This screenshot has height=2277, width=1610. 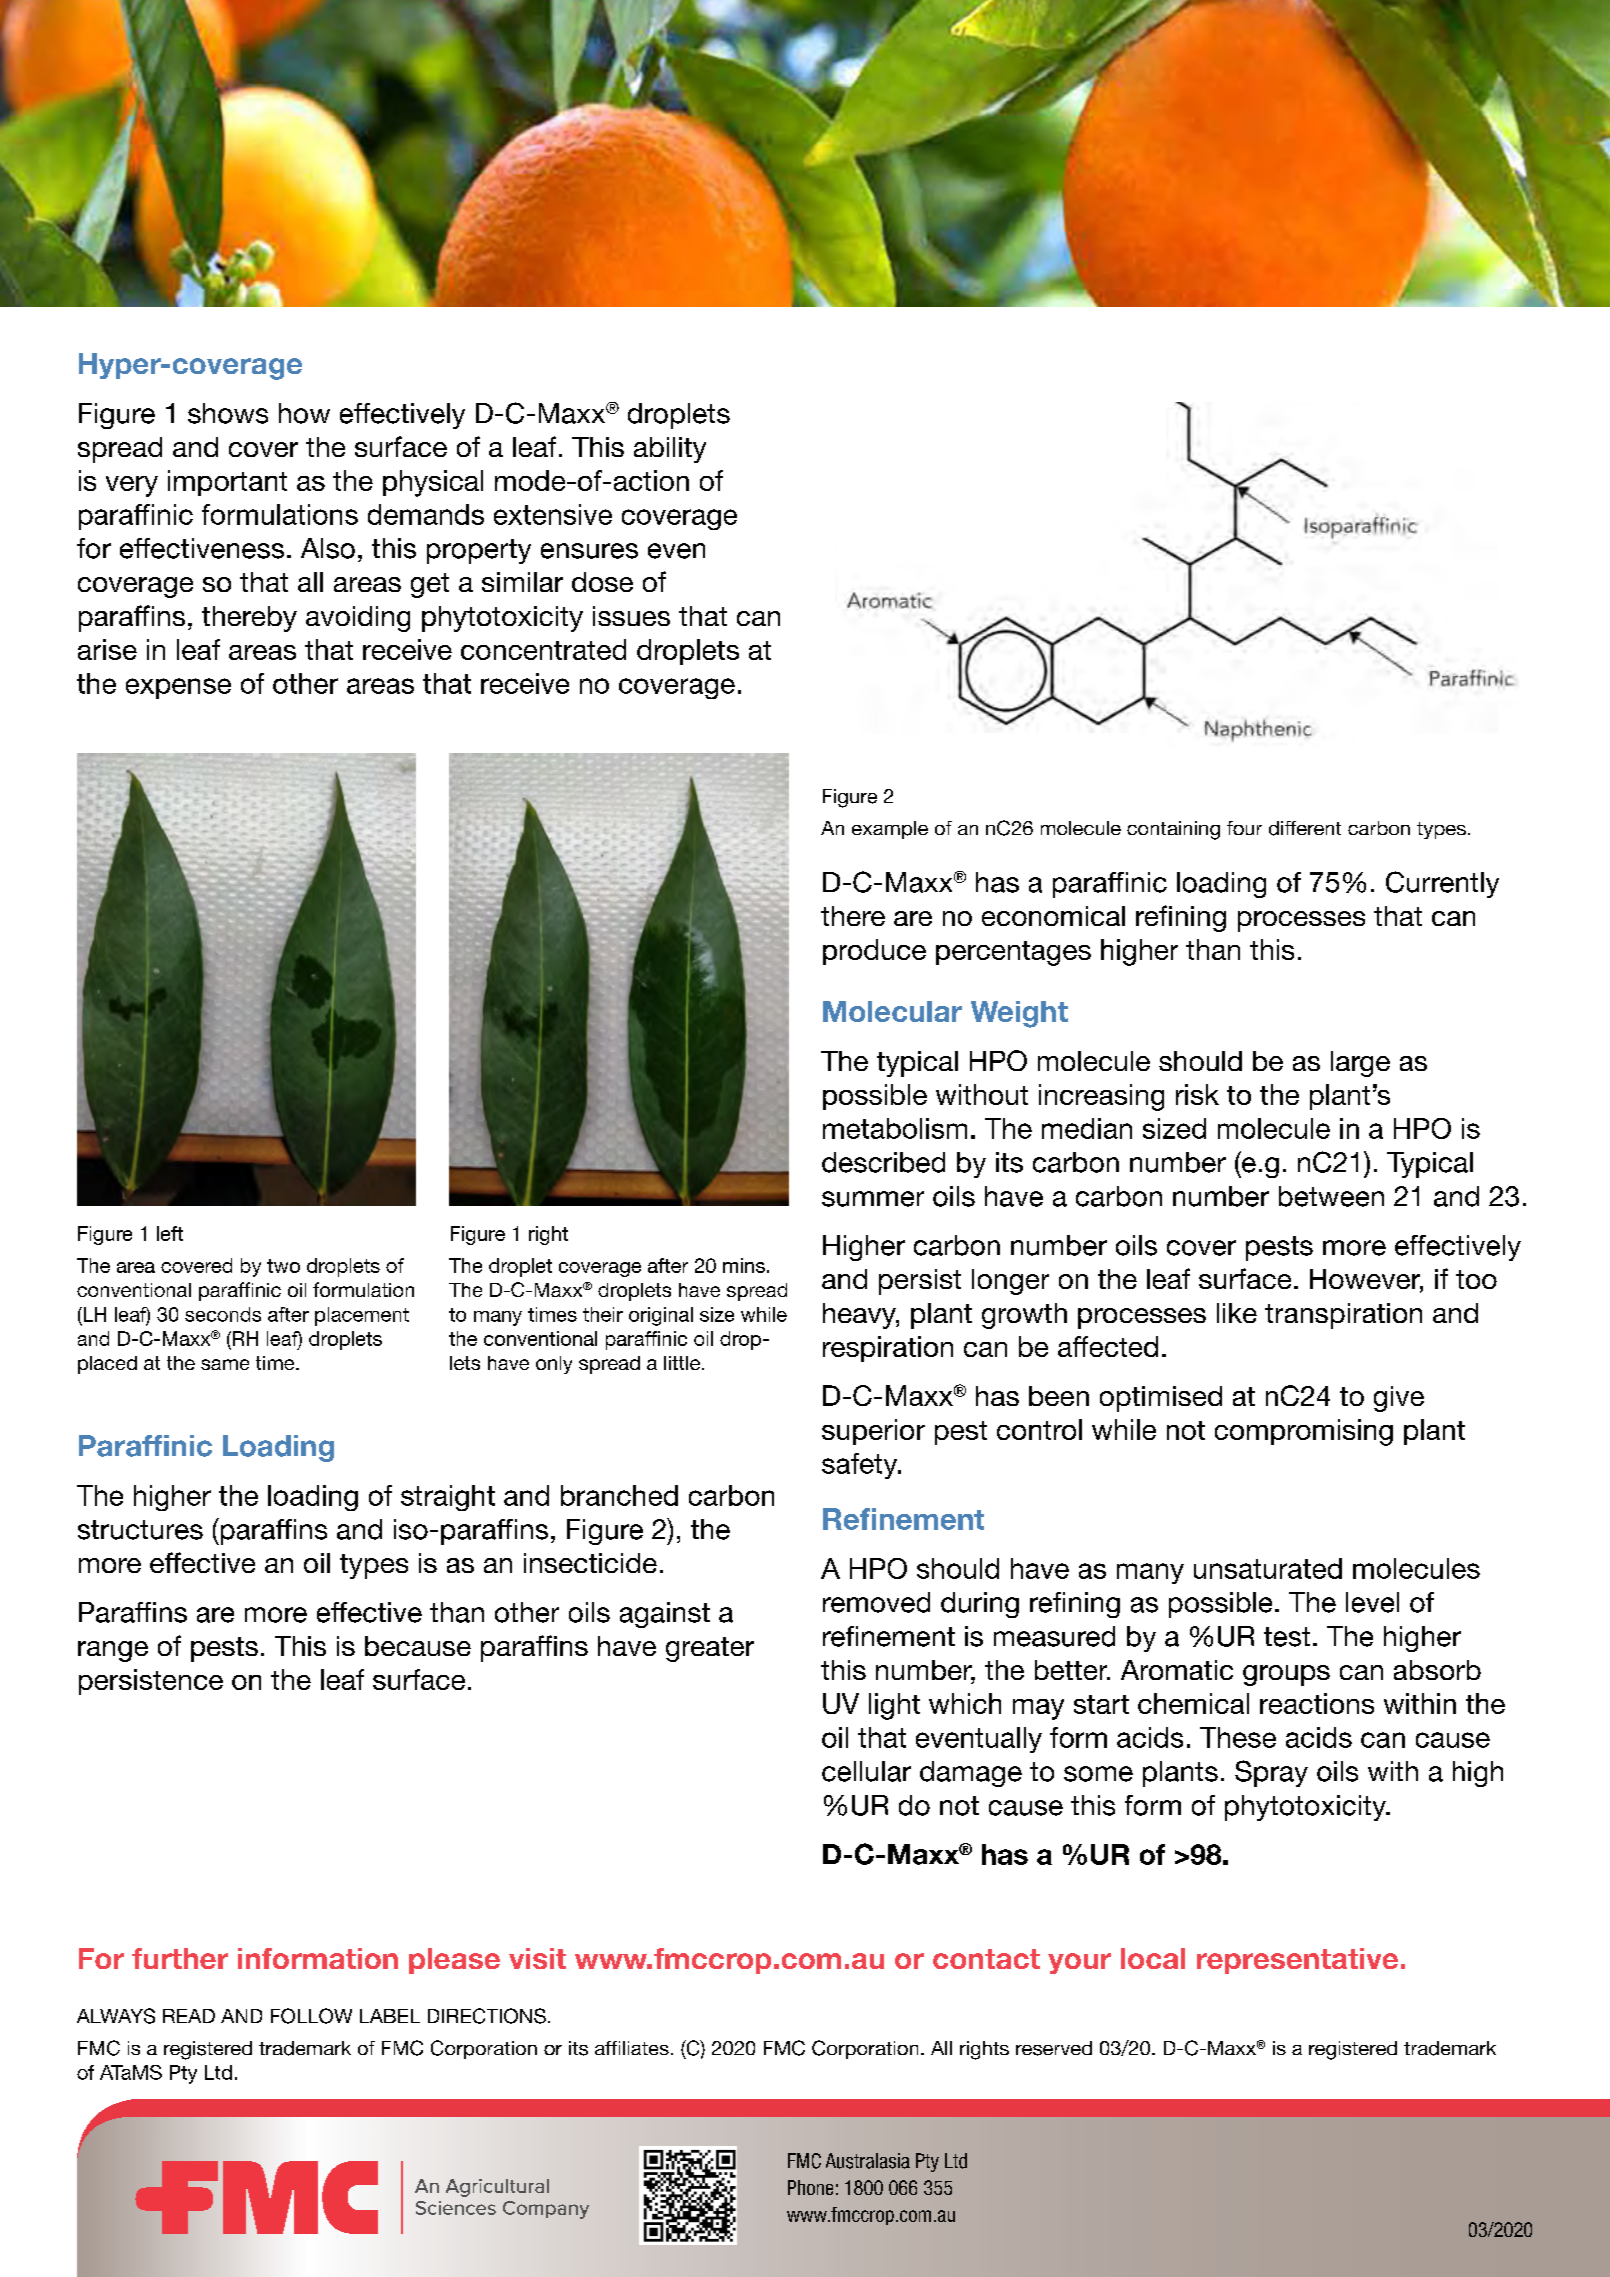 What do you see at coordinates (311, 2016) in the screenshot?
I see `FOLLOW` at bounding box center [311, 2016].
